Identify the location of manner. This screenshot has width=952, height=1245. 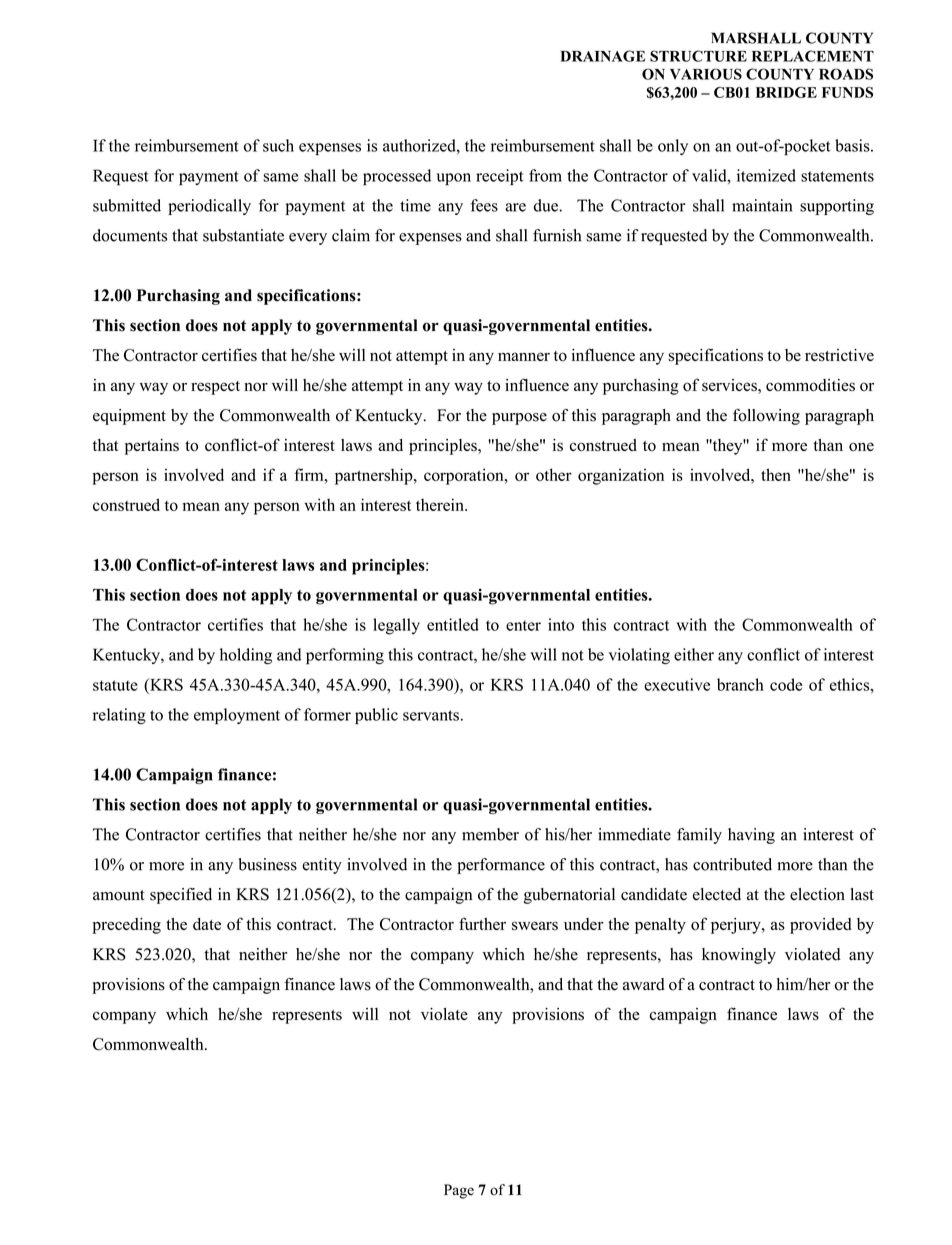
(524, 356).
